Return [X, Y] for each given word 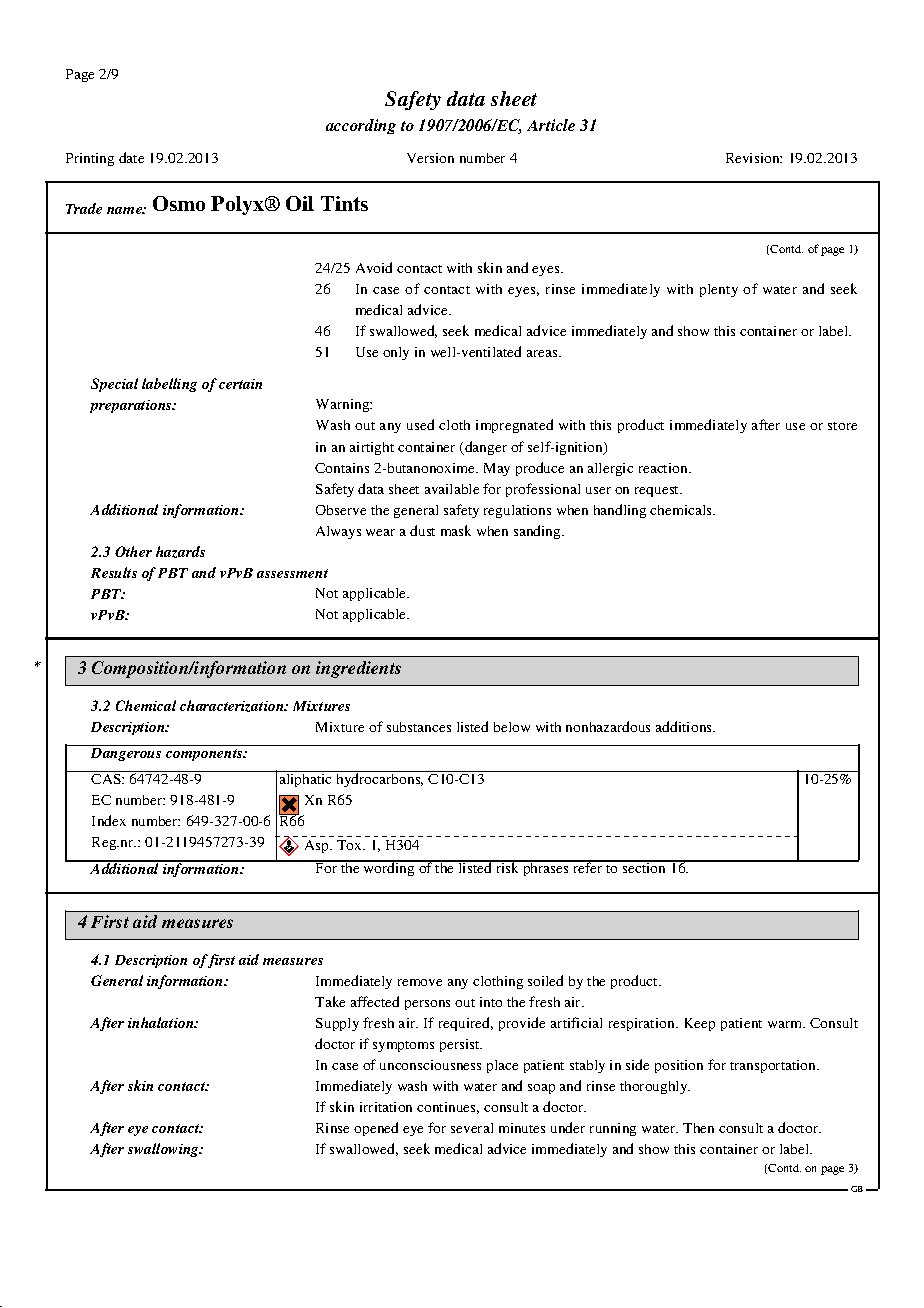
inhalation [162, 1022]
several [472, 1128]
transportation [774, 1066]
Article [551, 125]
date [131, 157]
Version [430, 158]
